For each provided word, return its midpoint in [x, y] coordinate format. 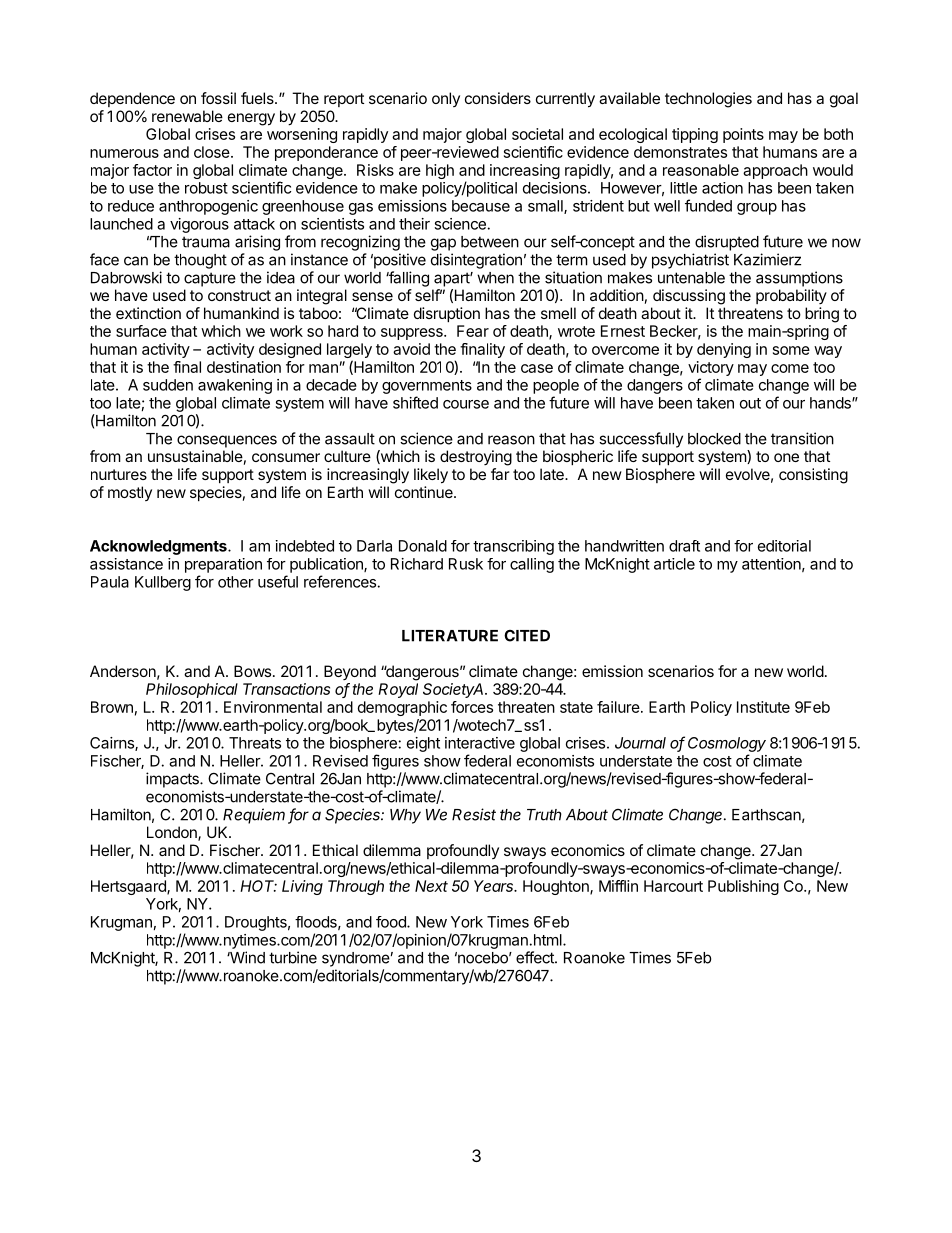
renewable [187, 116]
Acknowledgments [159, 547]
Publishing [743, 887]
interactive [480, 743]
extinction [148, 313]
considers [498, 98]
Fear [473, 331]
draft [684, 546]
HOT [258, 886]
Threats [255, 743]
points [743, 135]
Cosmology [727, 744]
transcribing [513, 547]
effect [536, 957]
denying [724, 350]
